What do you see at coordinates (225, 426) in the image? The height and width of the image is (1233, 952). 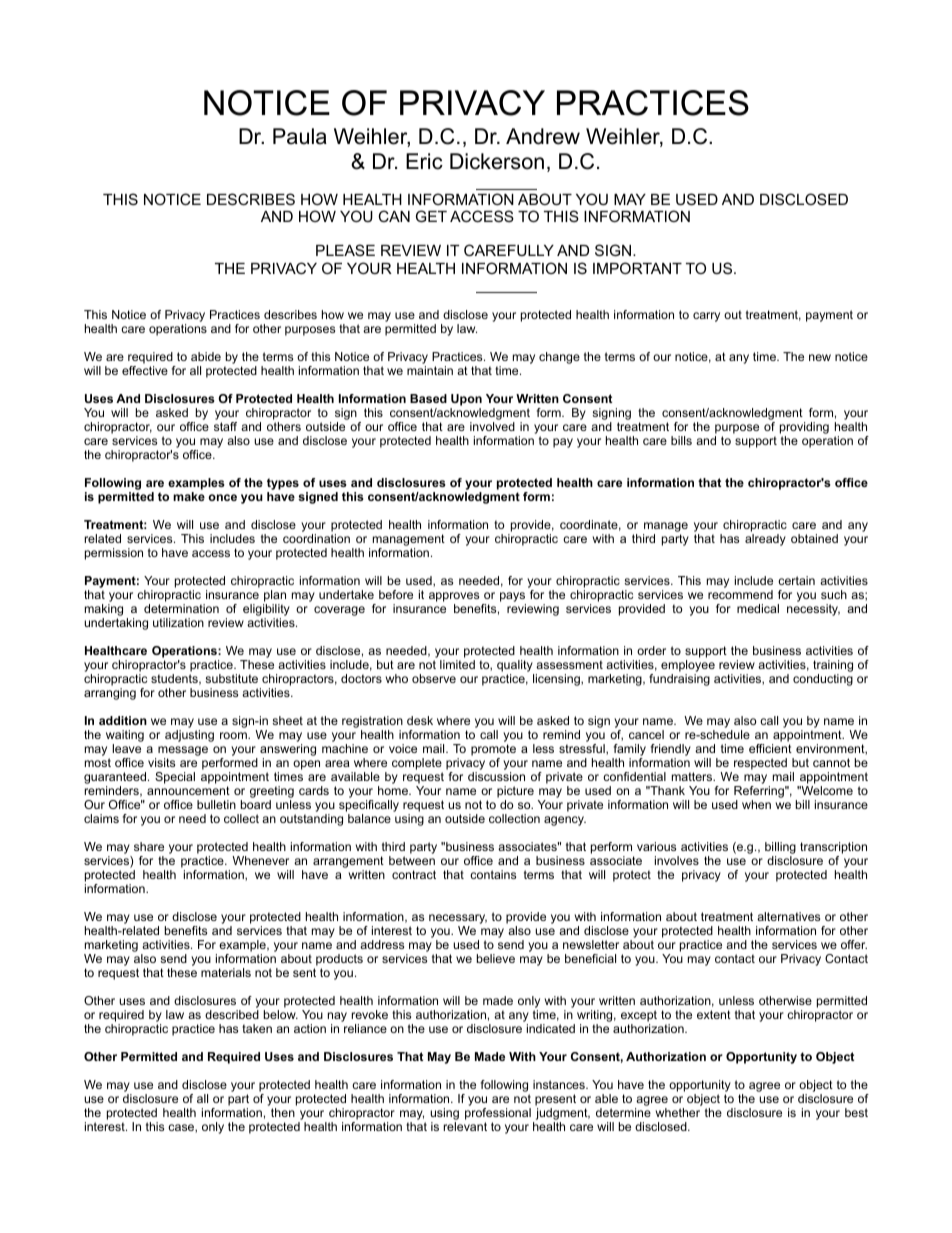 I see `staff` at bounding box center [225, 426].
